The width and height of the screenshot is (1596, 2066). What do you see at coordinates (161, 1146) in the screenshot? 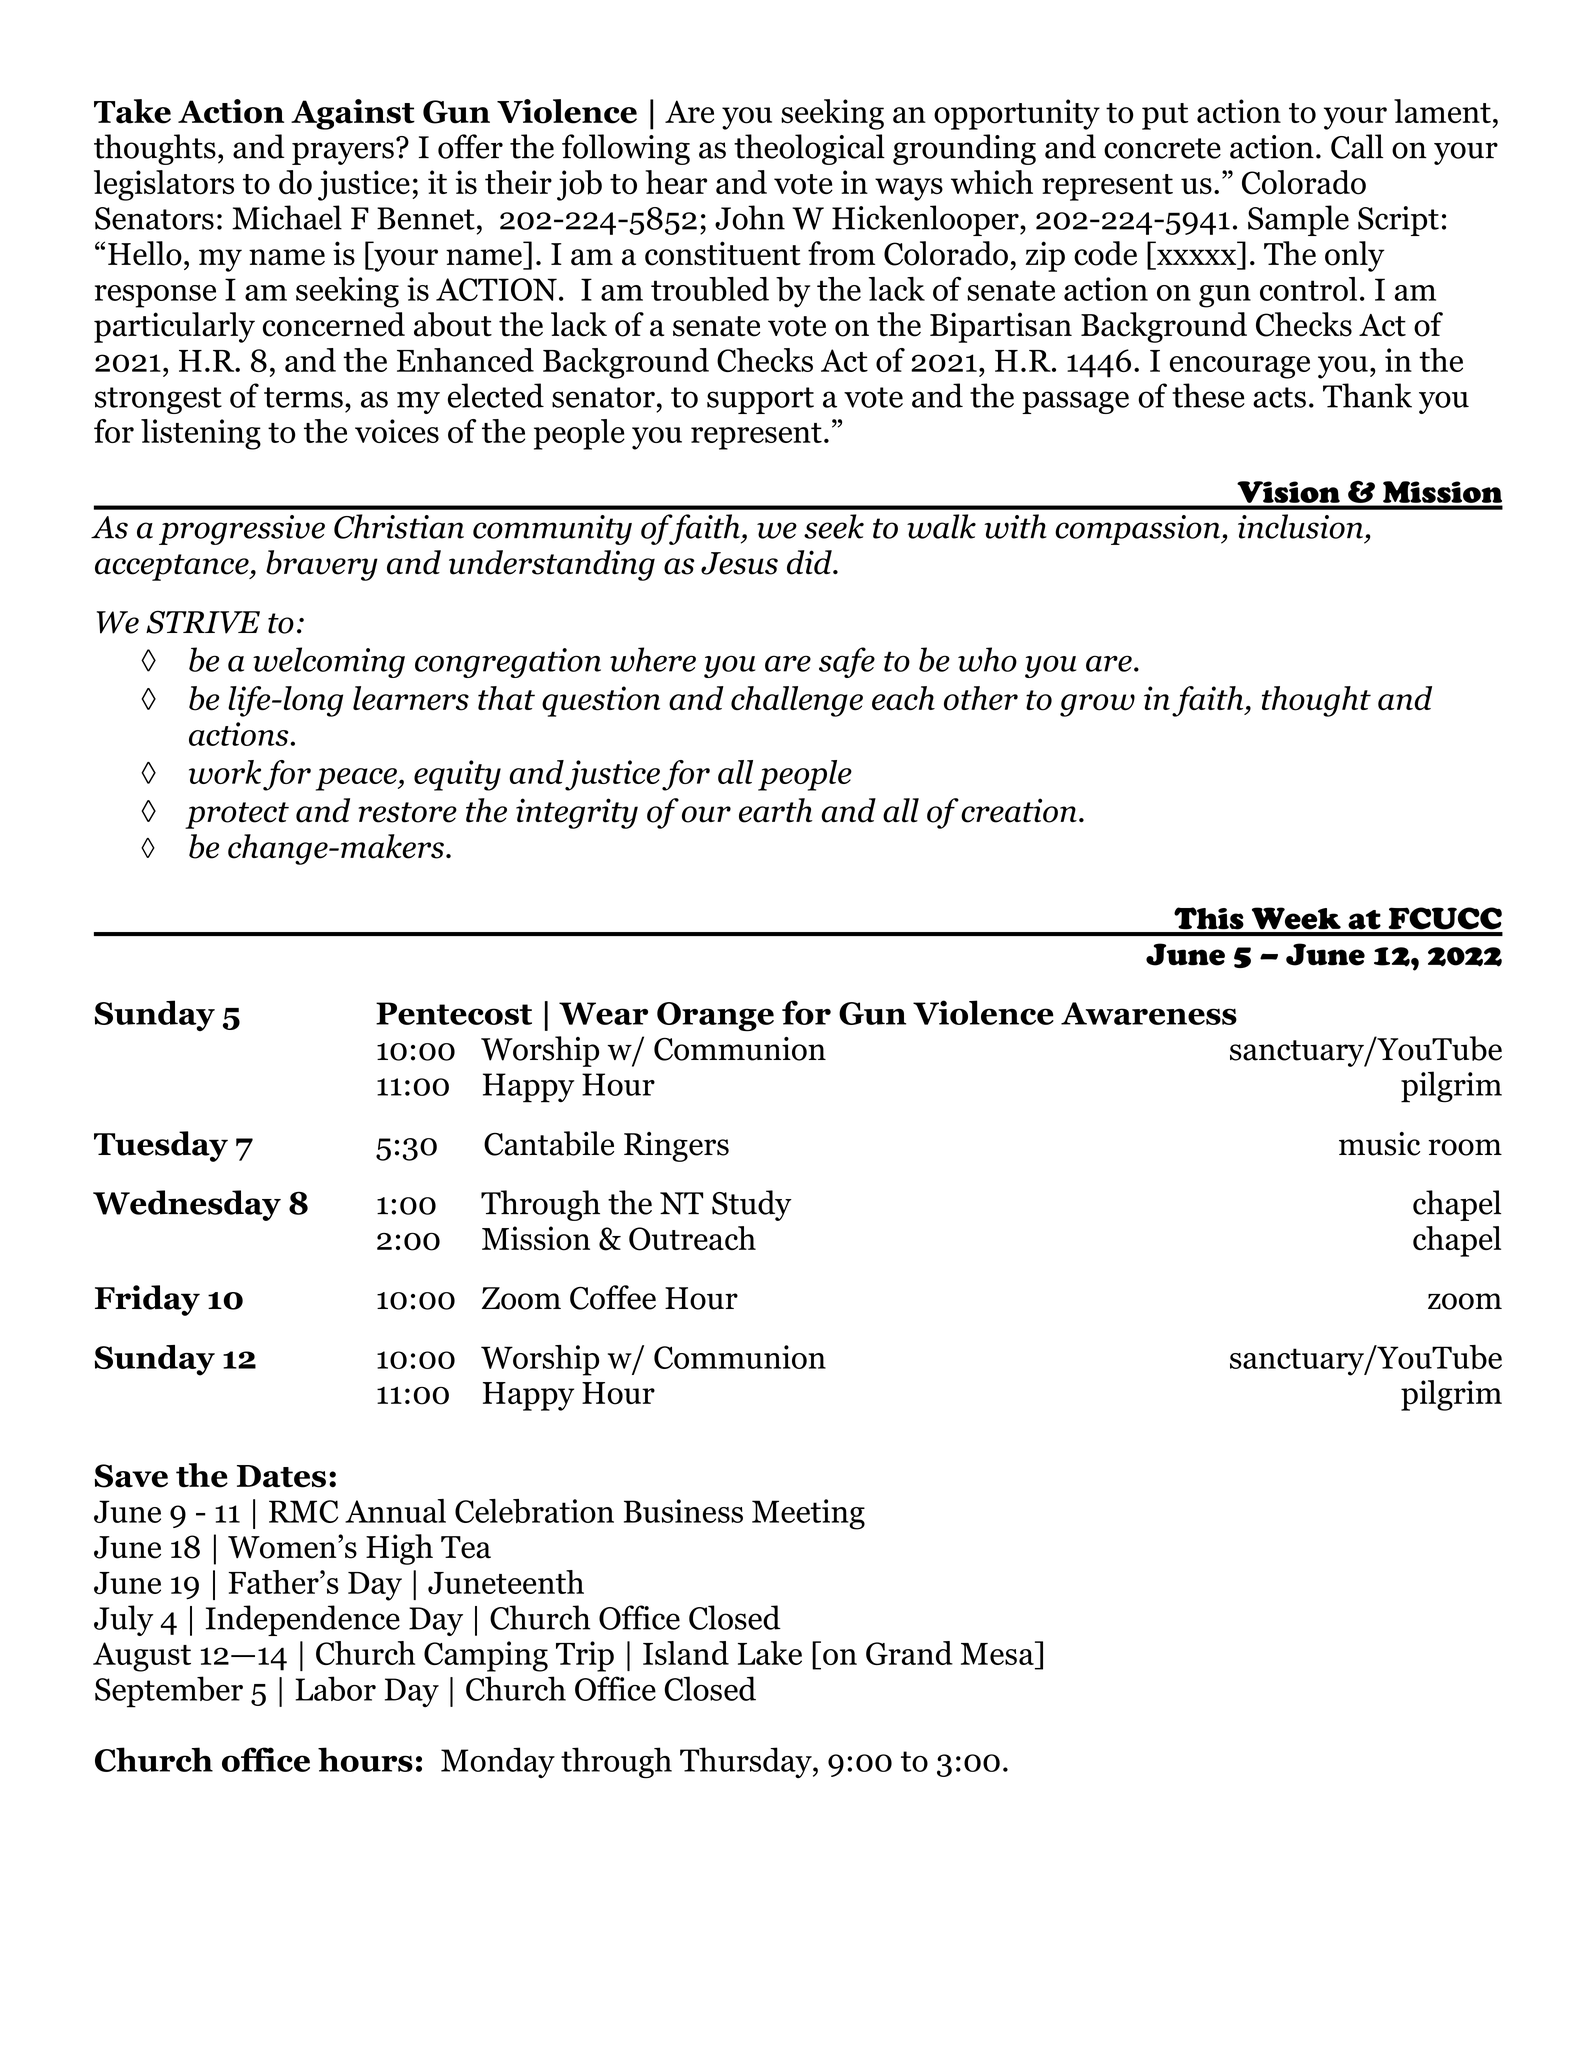
I see `Tuesday` at bounding box center [161, 1146].
